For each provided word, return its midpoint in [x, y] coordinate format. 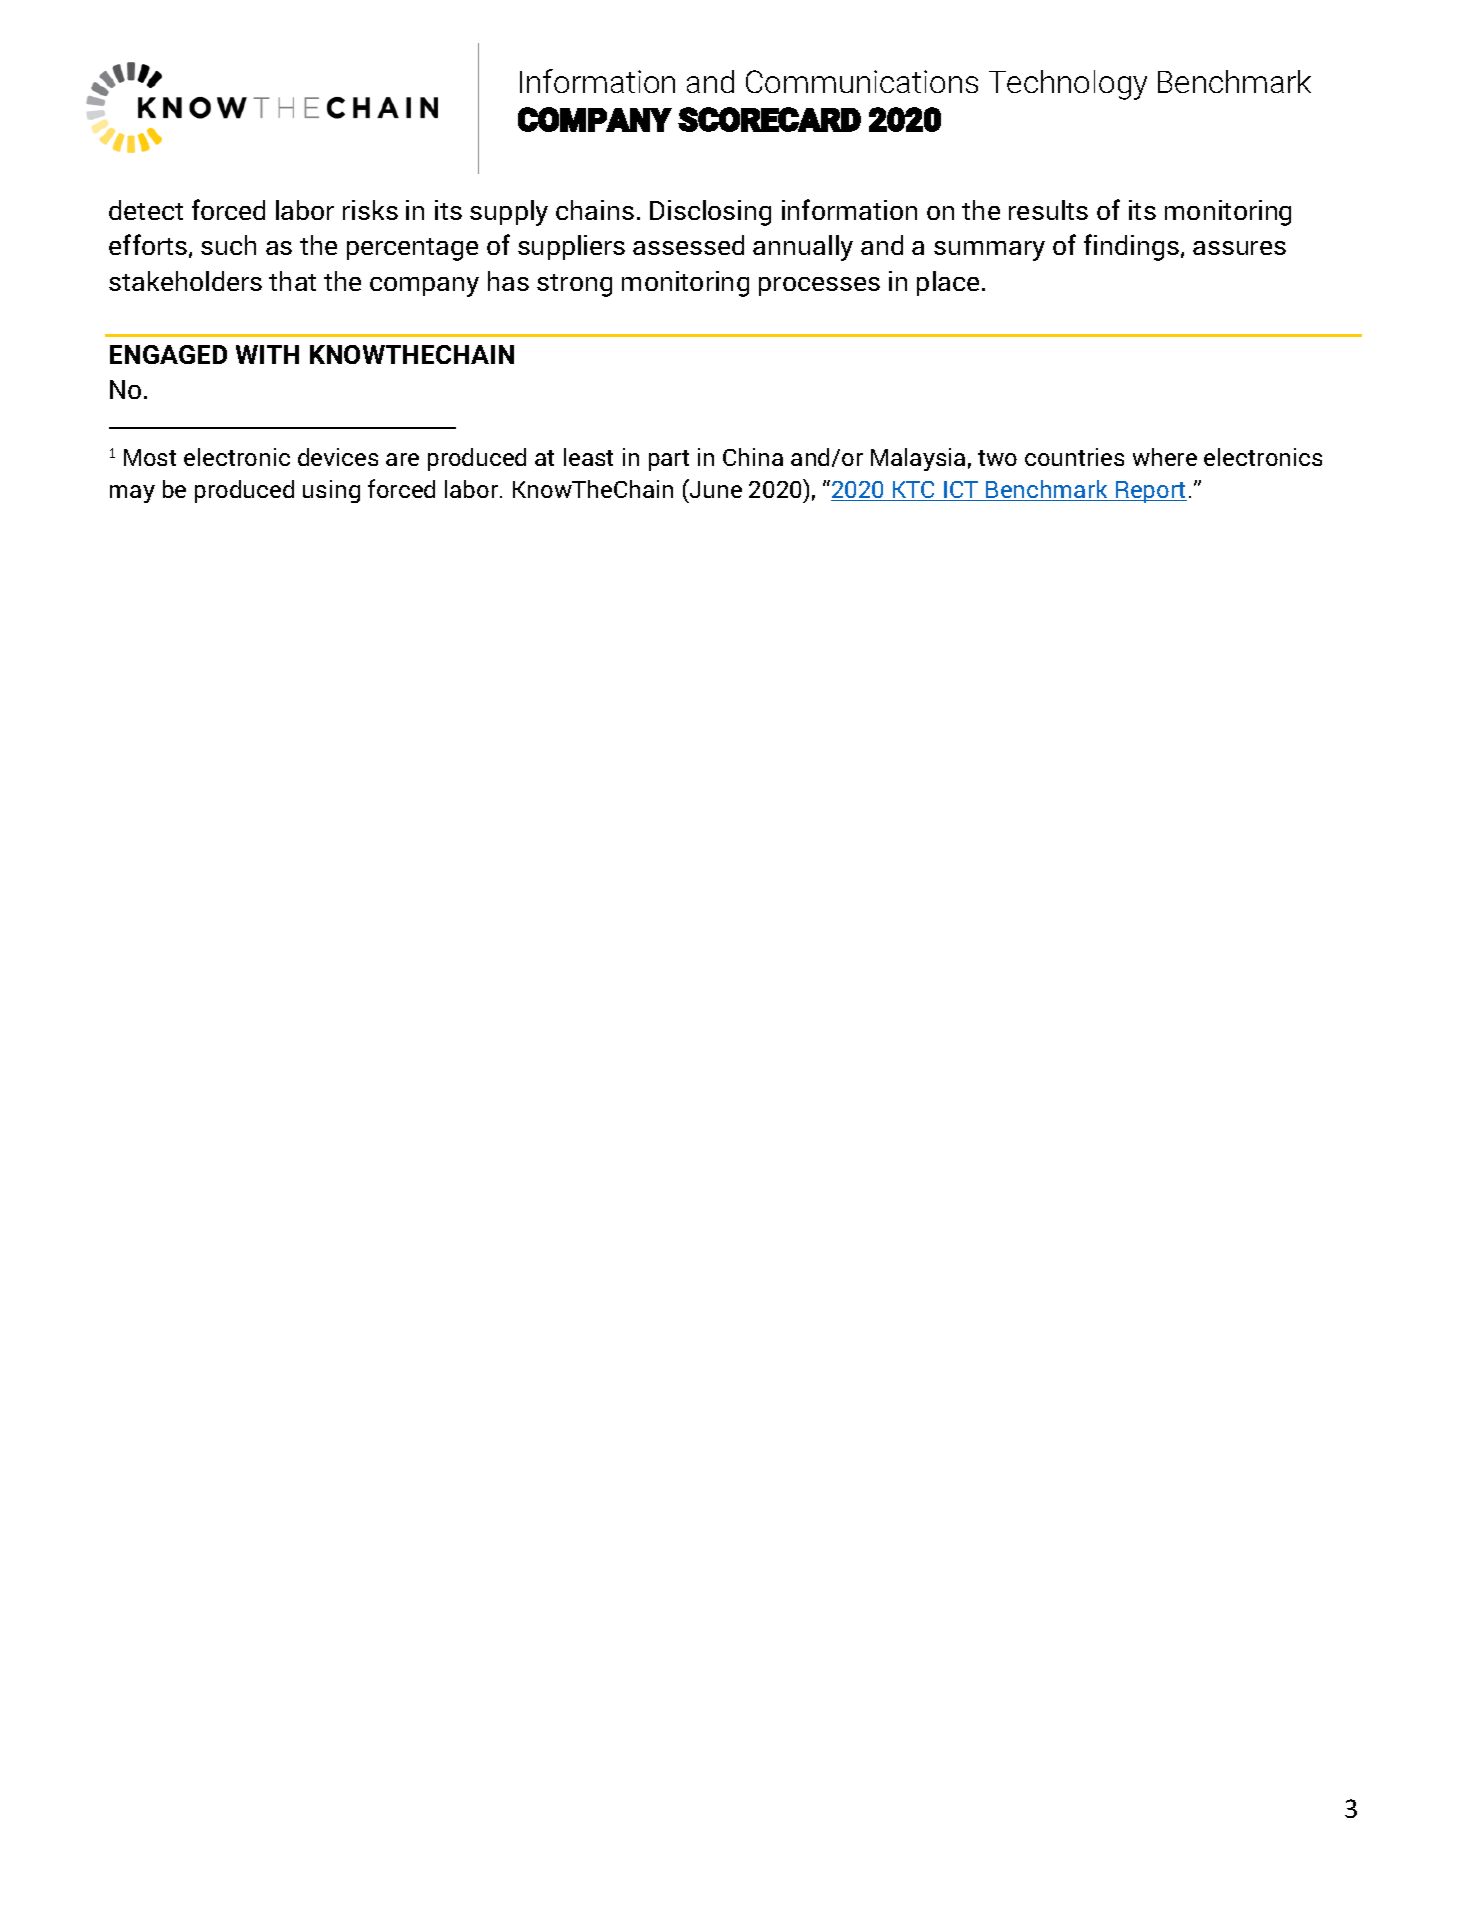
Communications [862, 81]
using [331, 491]
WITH [267, 354]
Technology [1068, 85]
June [715, 488]
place [948, 283]
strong [574, 285]
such [228, 245]
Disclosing [710, 213]
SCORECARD [769, 119]
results [1048, 210]
